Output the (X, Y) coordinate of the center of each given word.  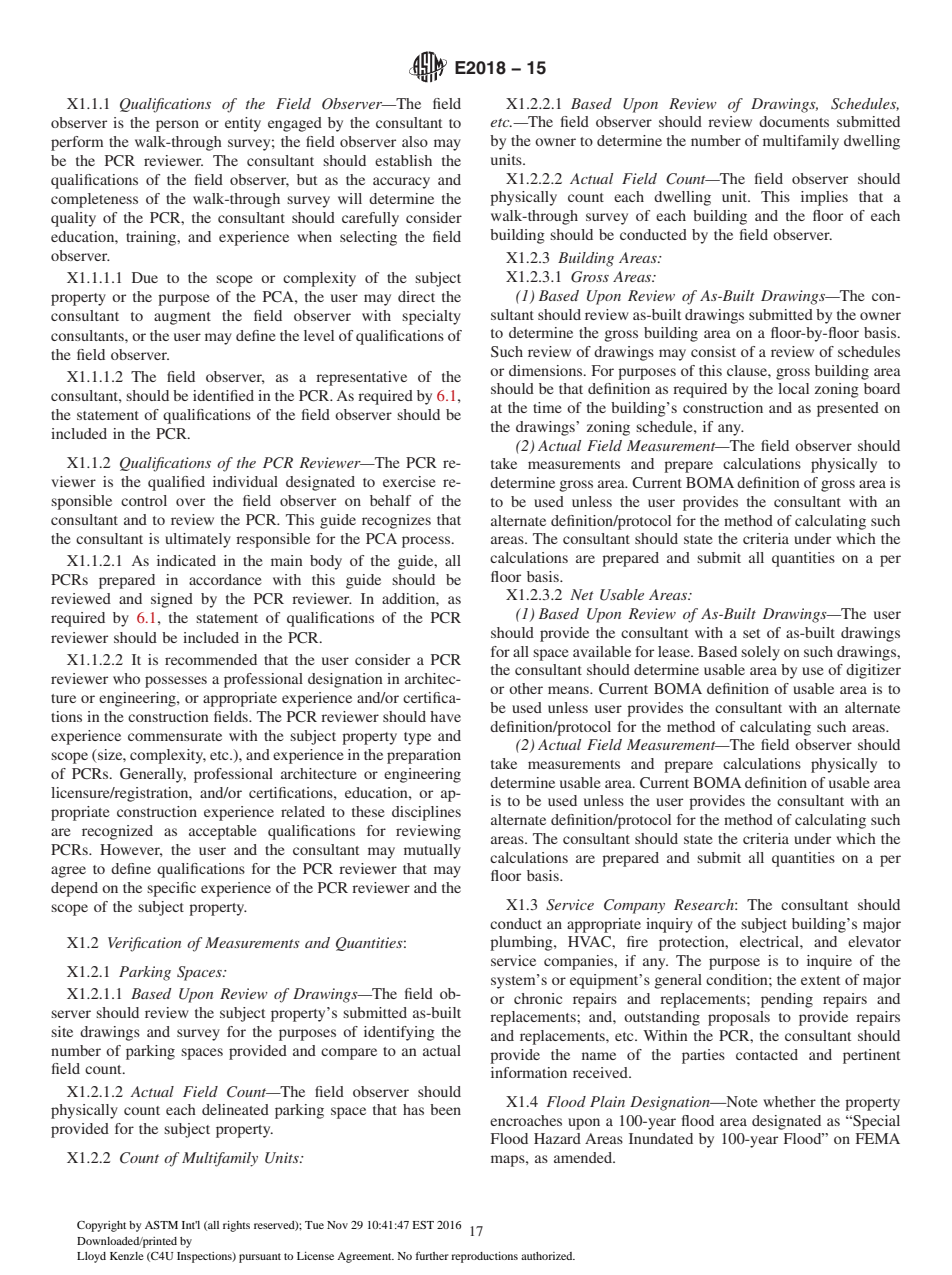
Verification (144, 944)
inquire (829, 962)
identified (223, 395)
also (415, 141)
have (445, 716)
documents (794, 121)
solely (760, 653)
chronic (538, 998)
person (177, 126)
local (793, 388)
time (547, 407)
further (432, 1255)
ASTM (161, 1225)
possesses (176, 682)
